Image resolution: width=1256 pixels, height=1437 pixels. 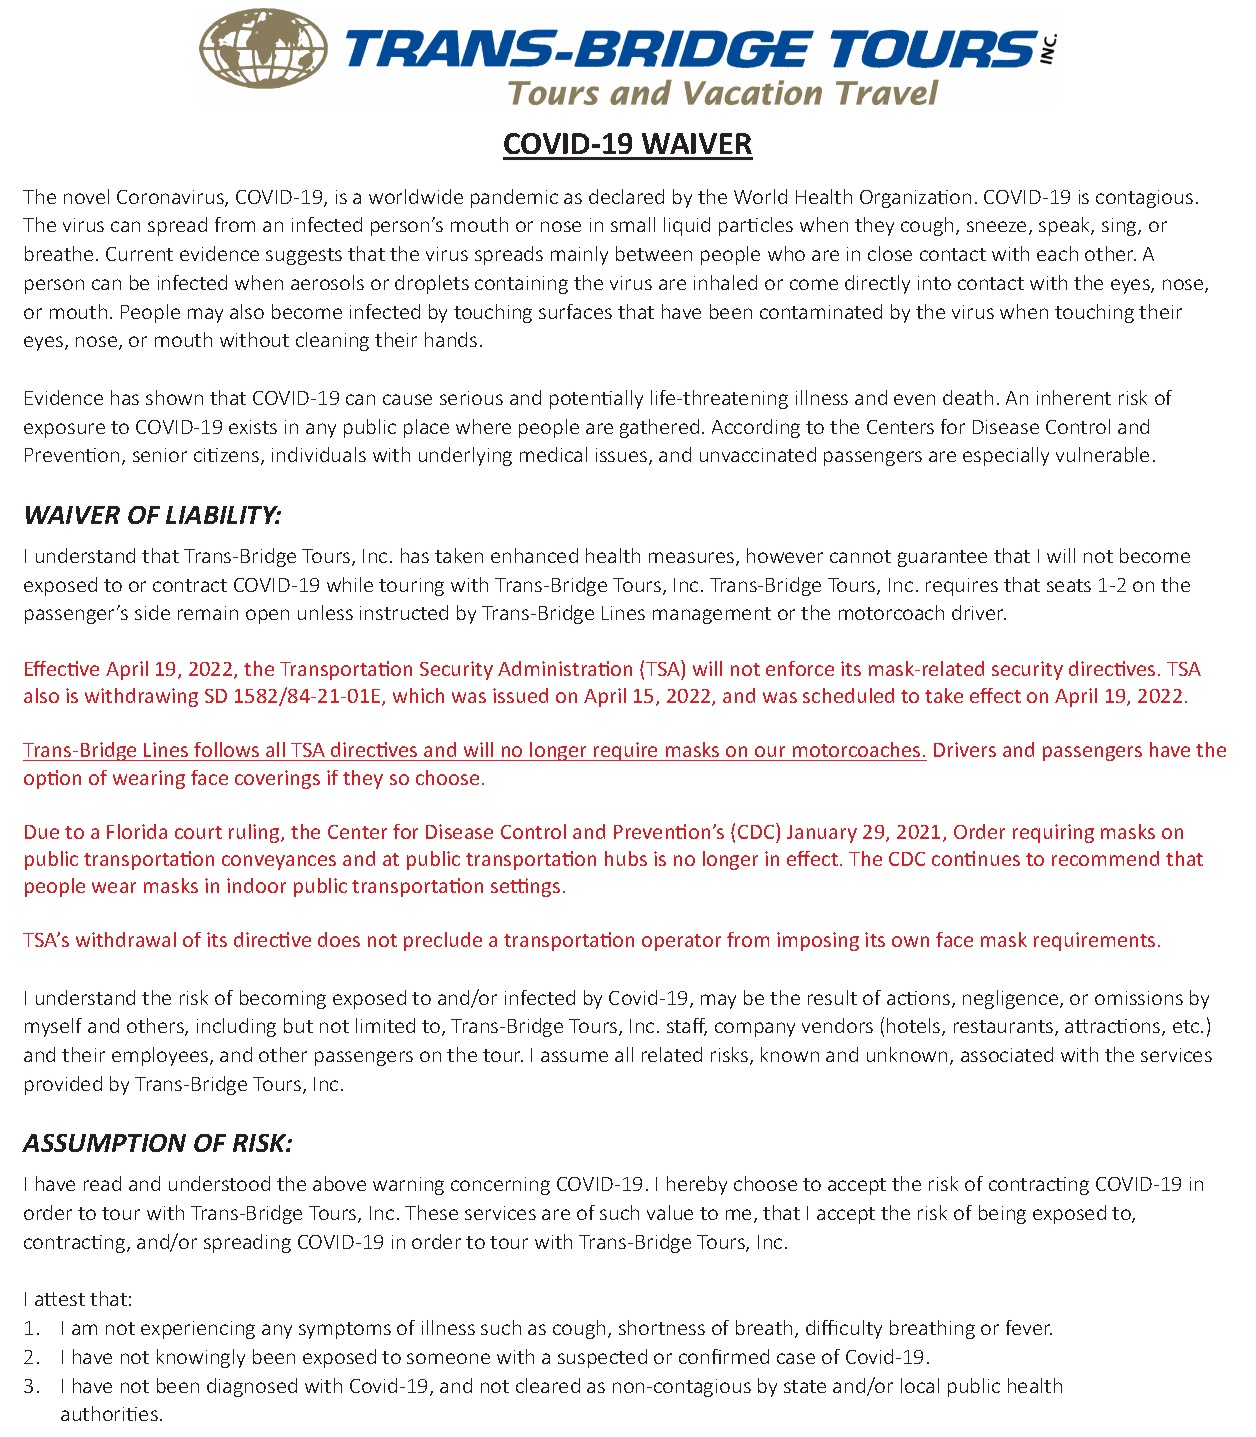 I want to click on knowingly, so click(x=201, y=1358).
